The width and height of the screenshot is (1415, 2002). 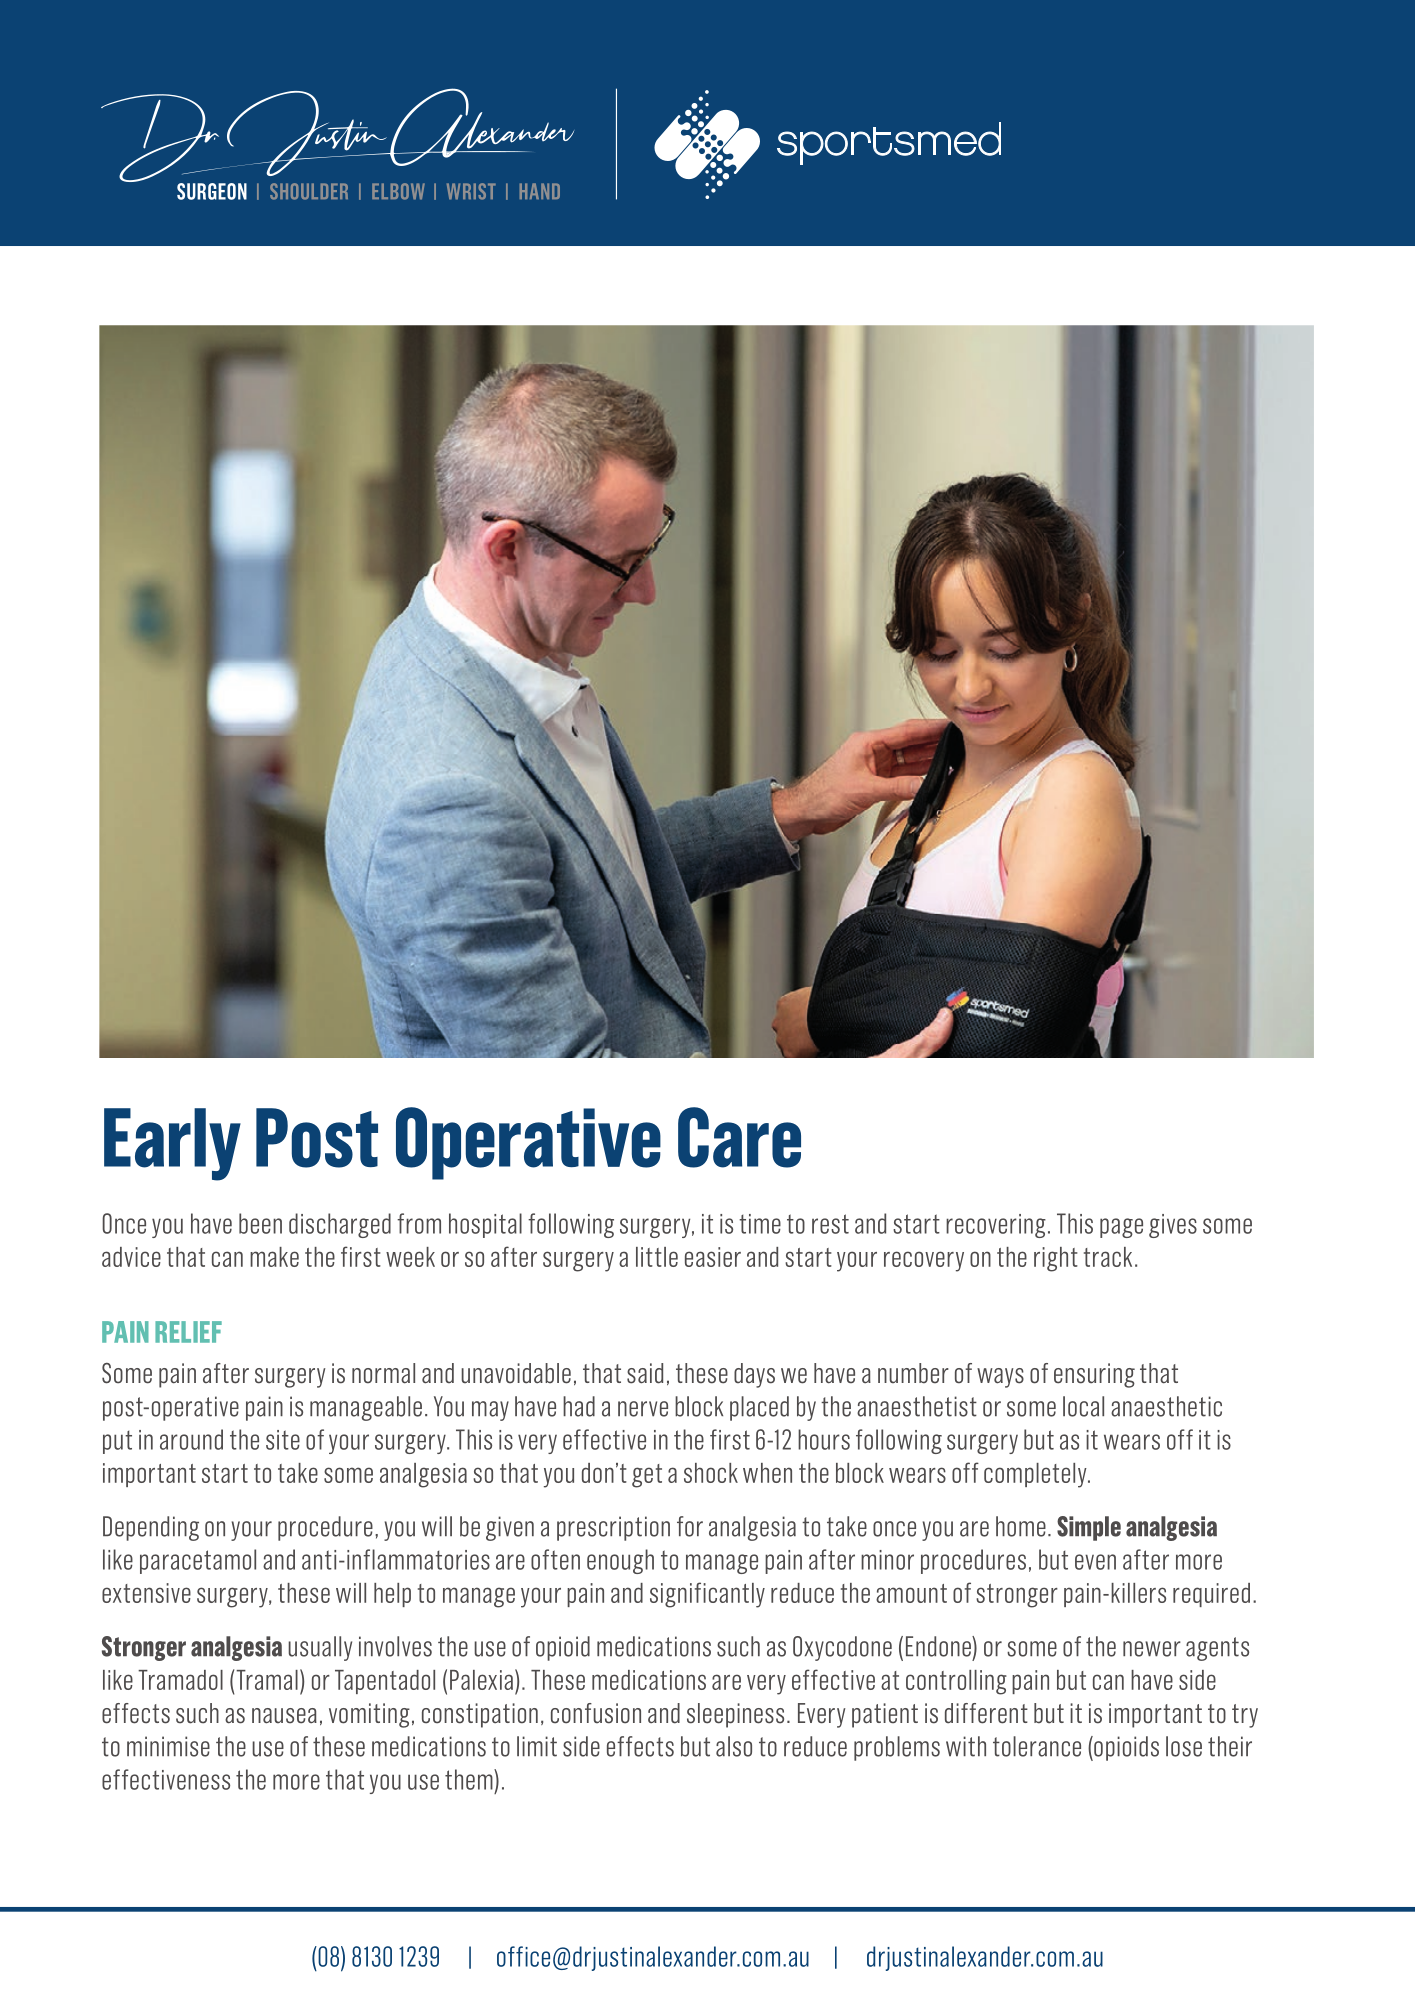 What do you see at coordinates (284, 1716) in the screenshot?
I see `nausea` at bounding box center [284, 1716].
